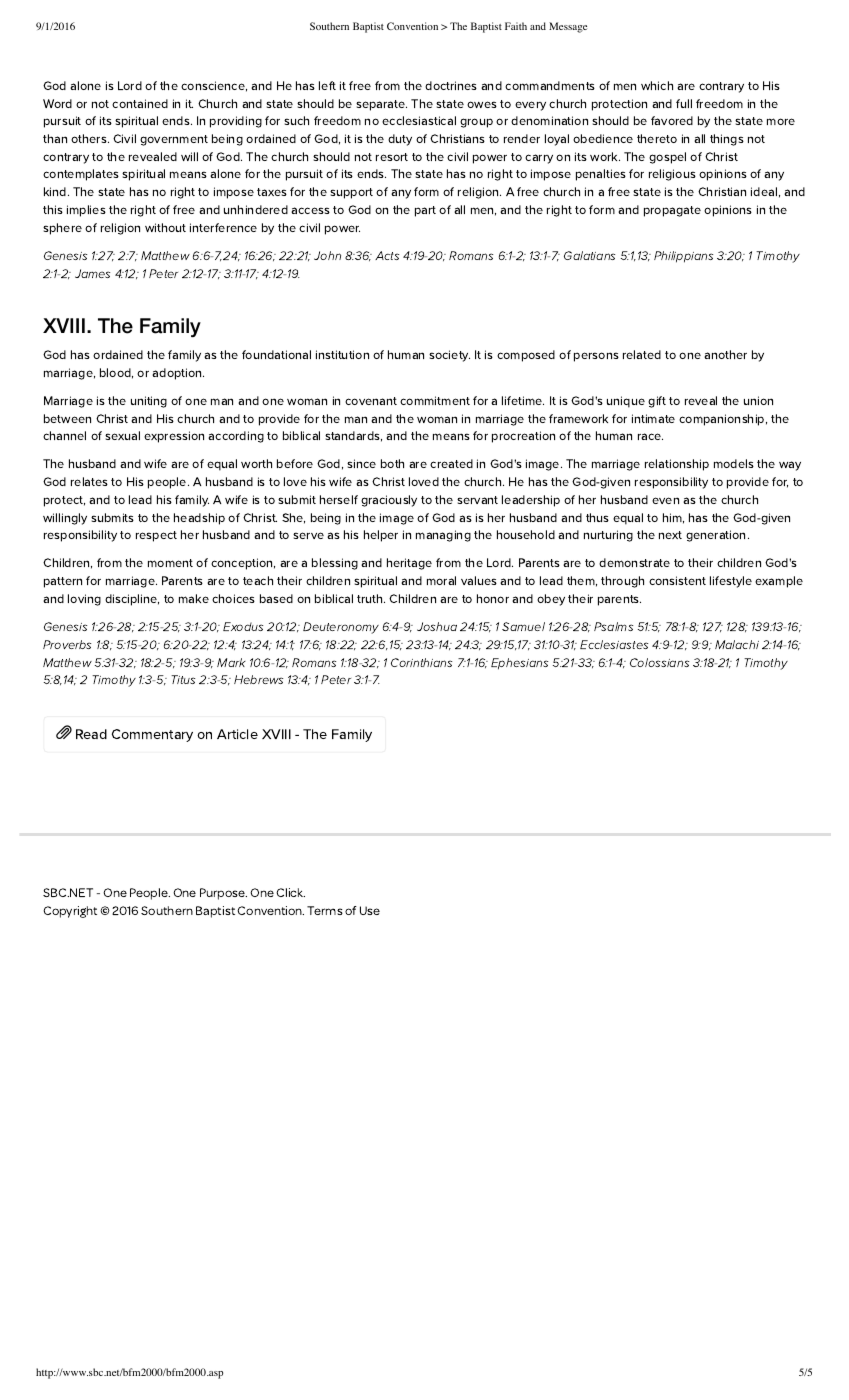 The image size is (849, 1400). Describe the element at coordinates (451, 85) in the document. I see `doctrines` at that location.
